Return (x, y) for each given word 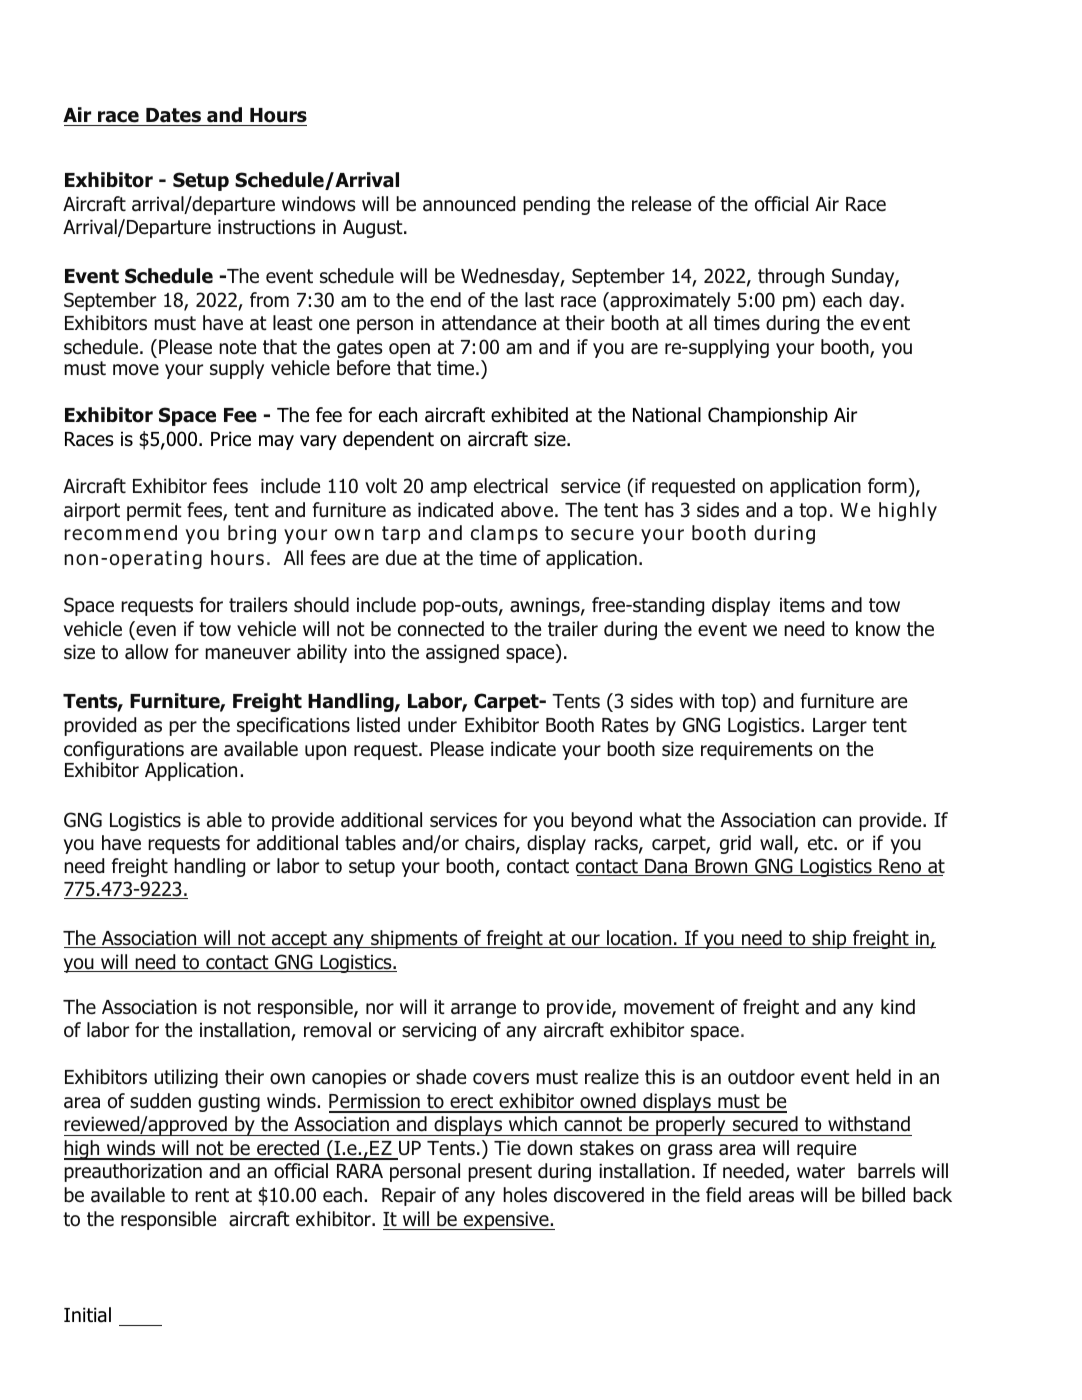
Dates (173, 117)
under (432, 725)
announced (469, 204)
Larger (840, 727)
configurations (124, 752)
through (791, 277)
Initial (87, 1315)
